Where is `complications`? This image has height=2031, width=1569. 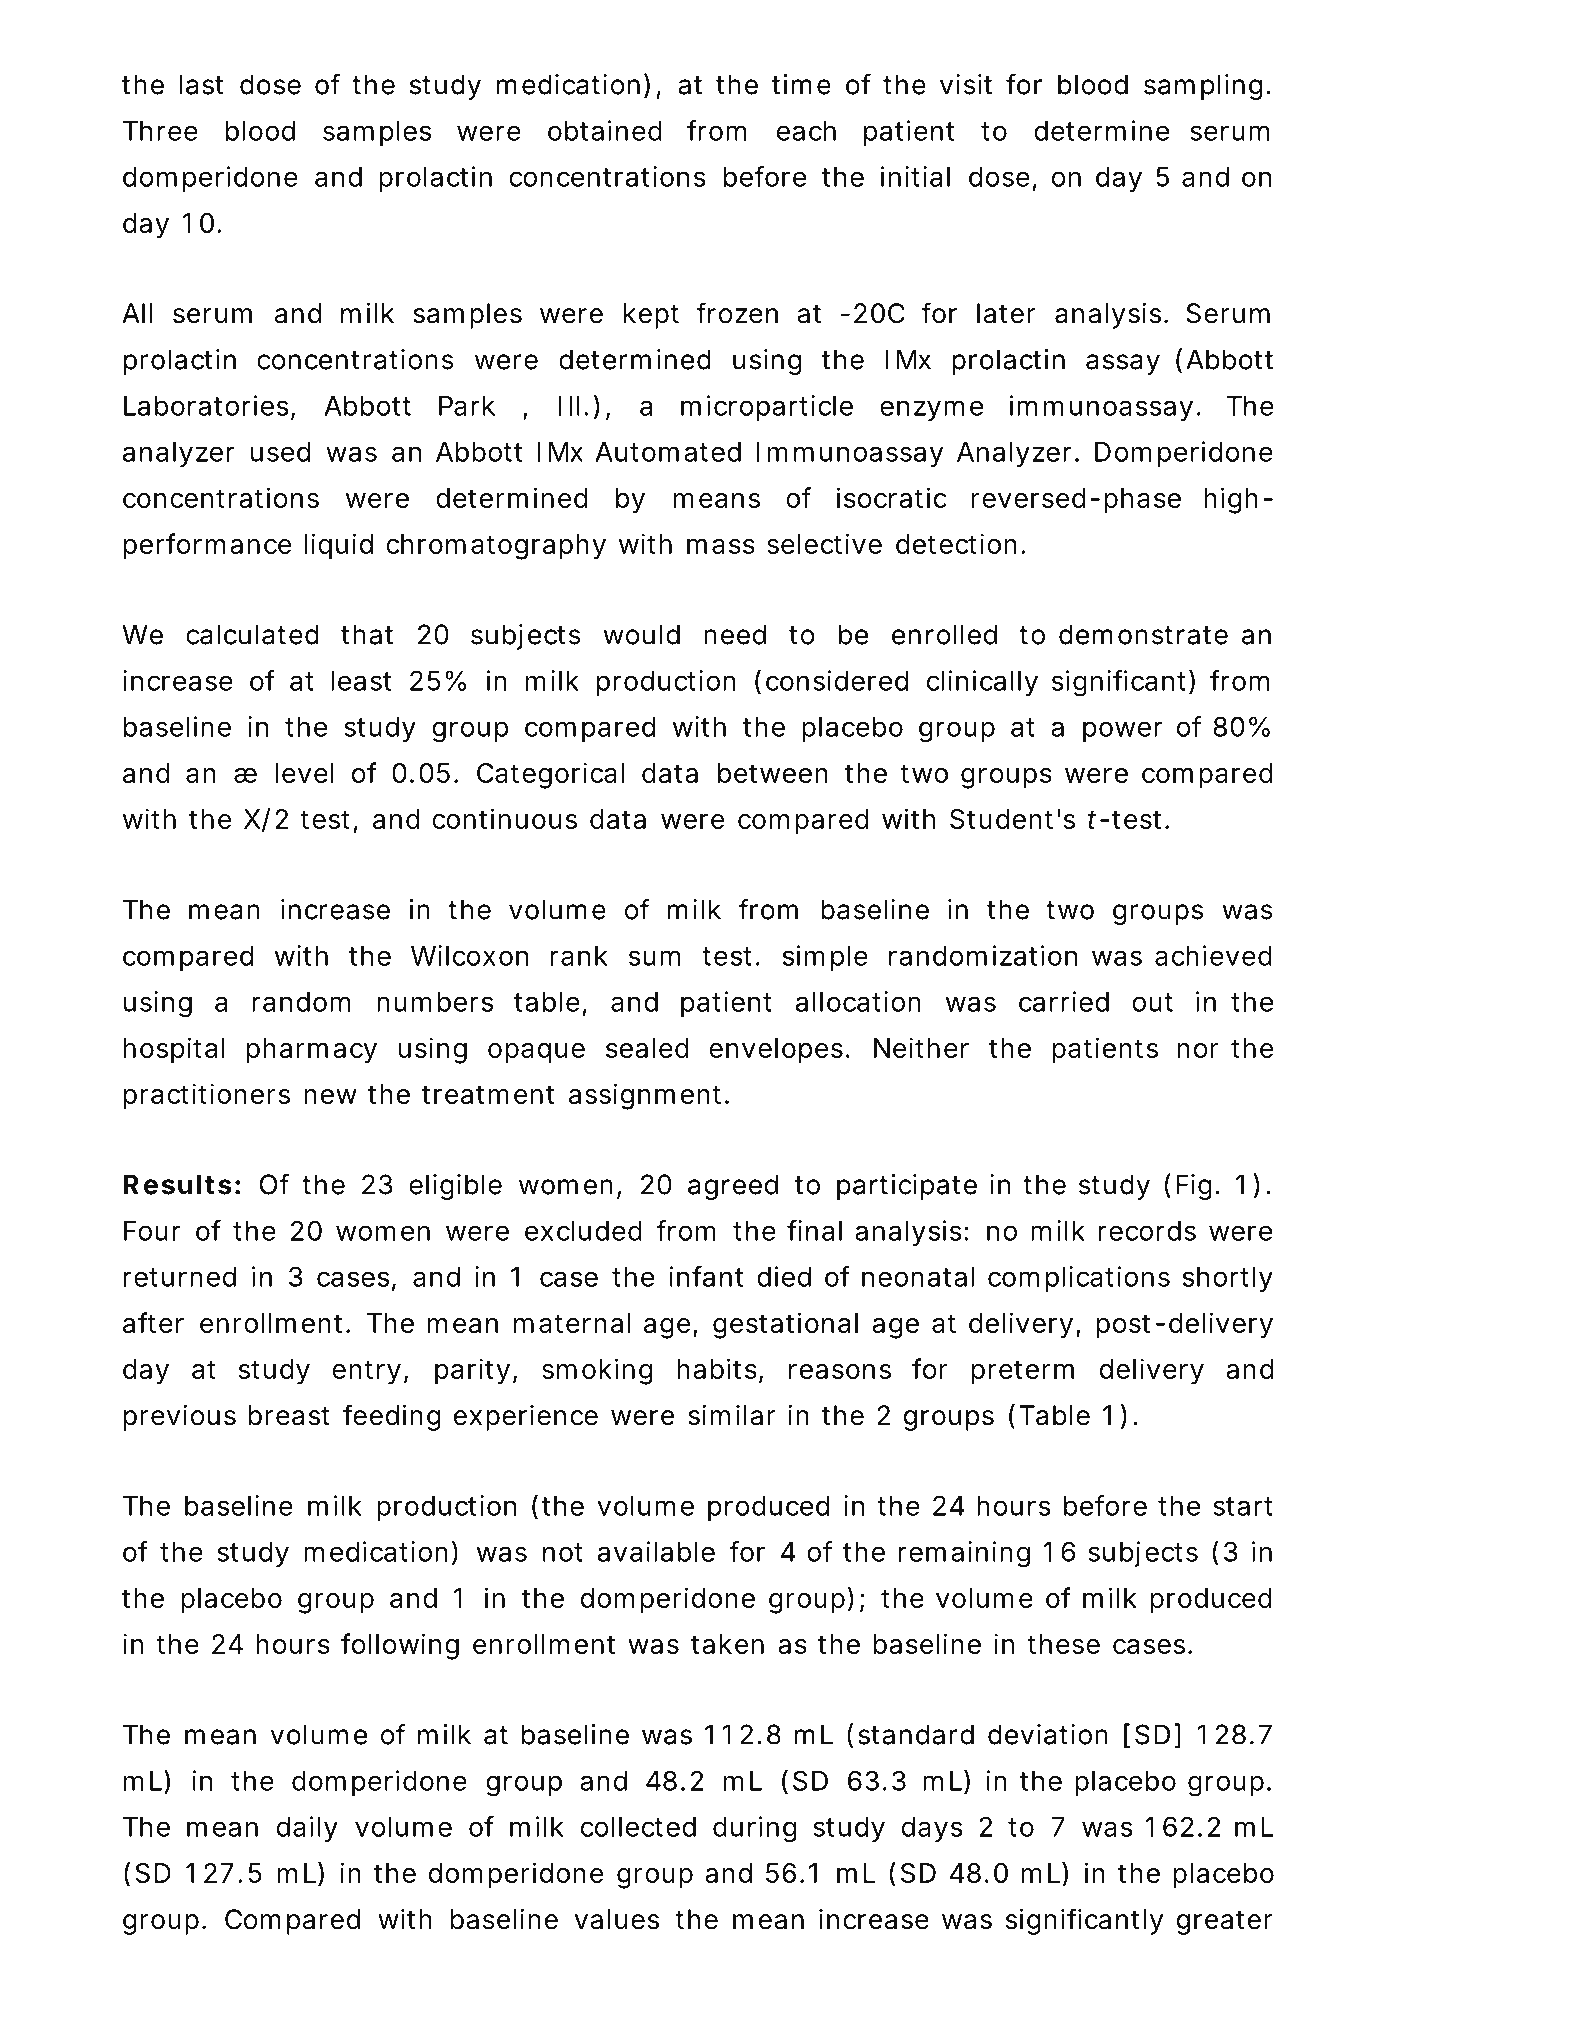 complications is located at coordinates (1079, 1279).
